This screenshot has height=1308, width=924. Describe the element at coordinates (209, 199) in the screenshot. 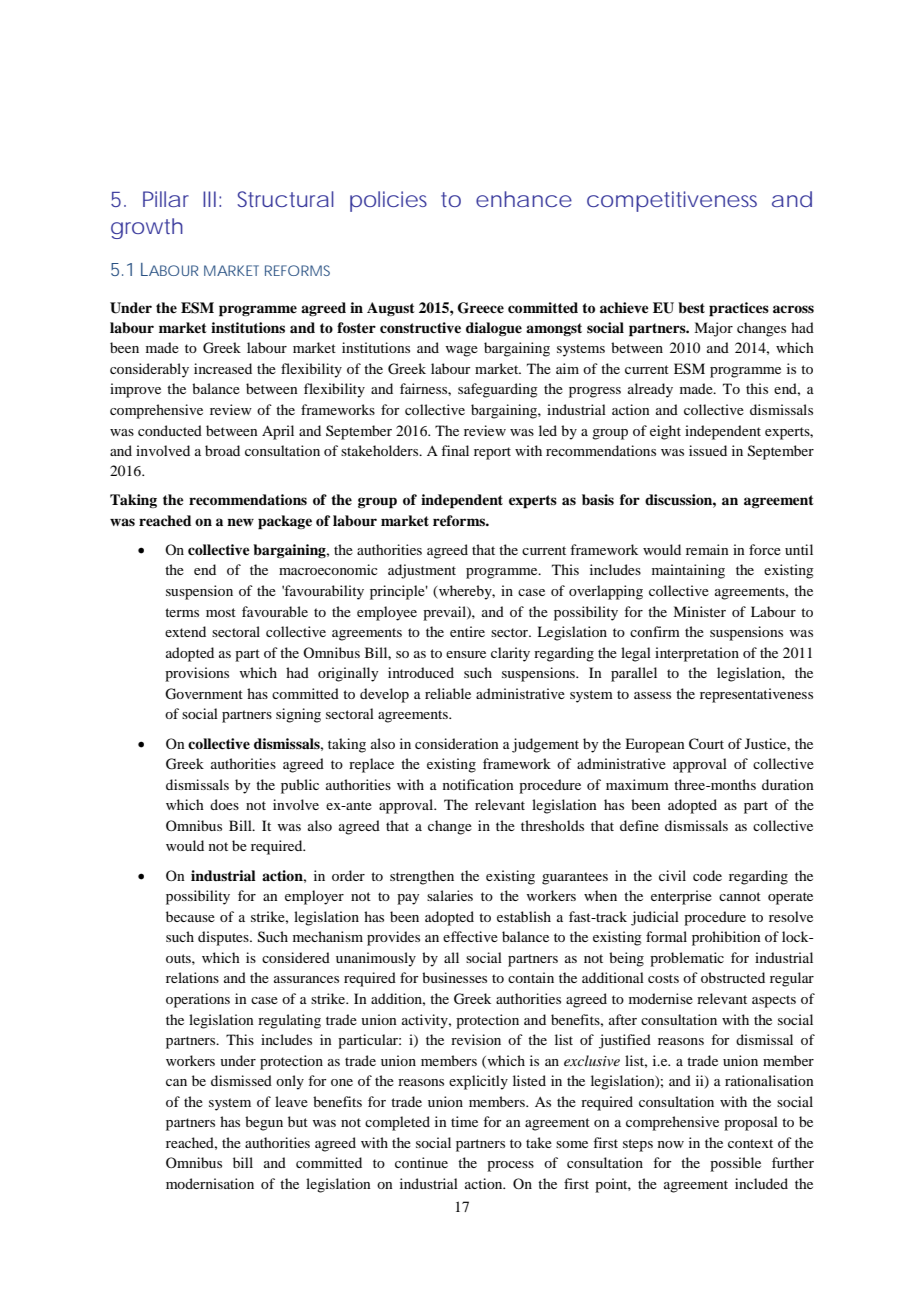

I see `III` at that location.
